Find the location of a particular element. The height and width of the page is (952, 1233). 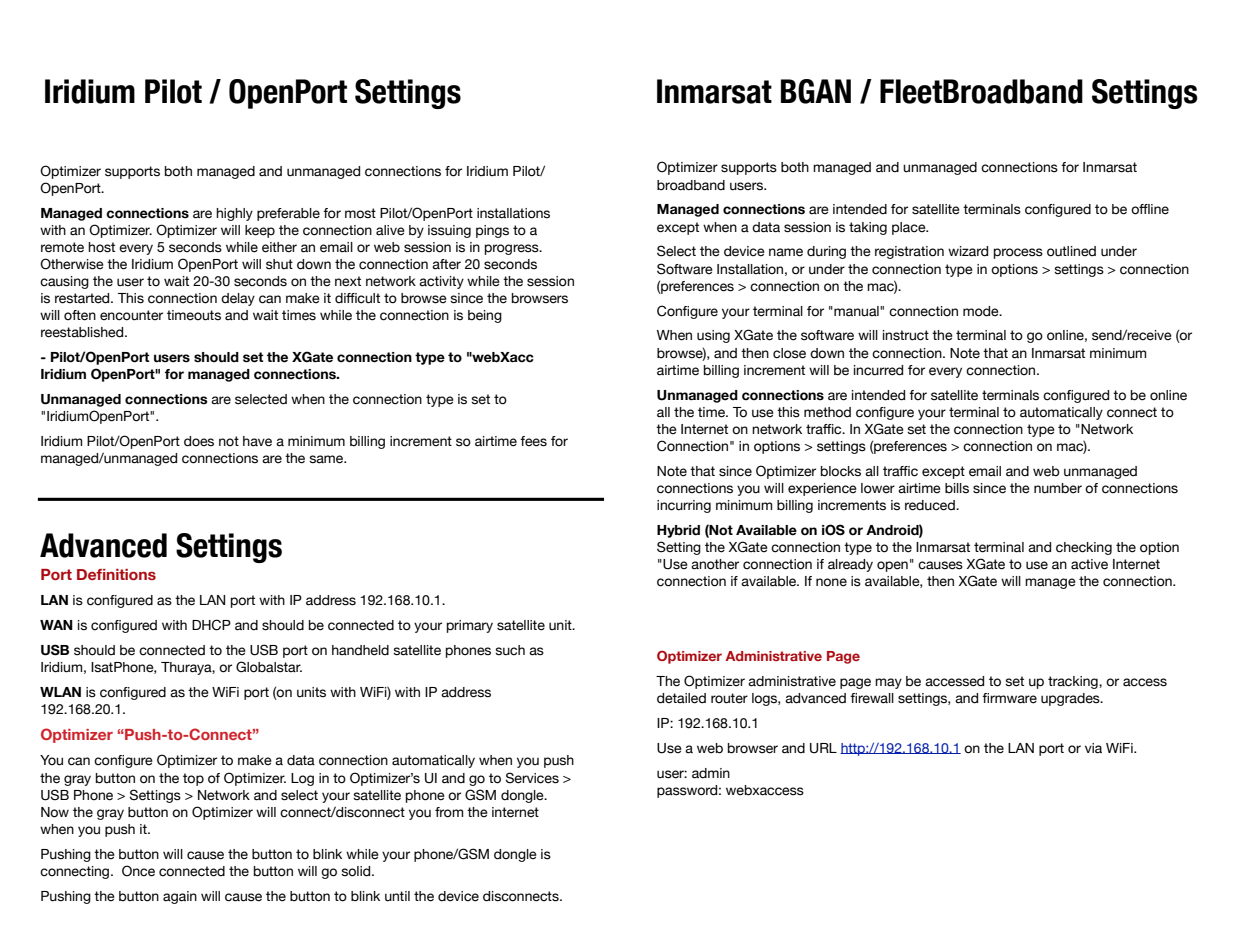

until is located at coordinates (397, 896).
